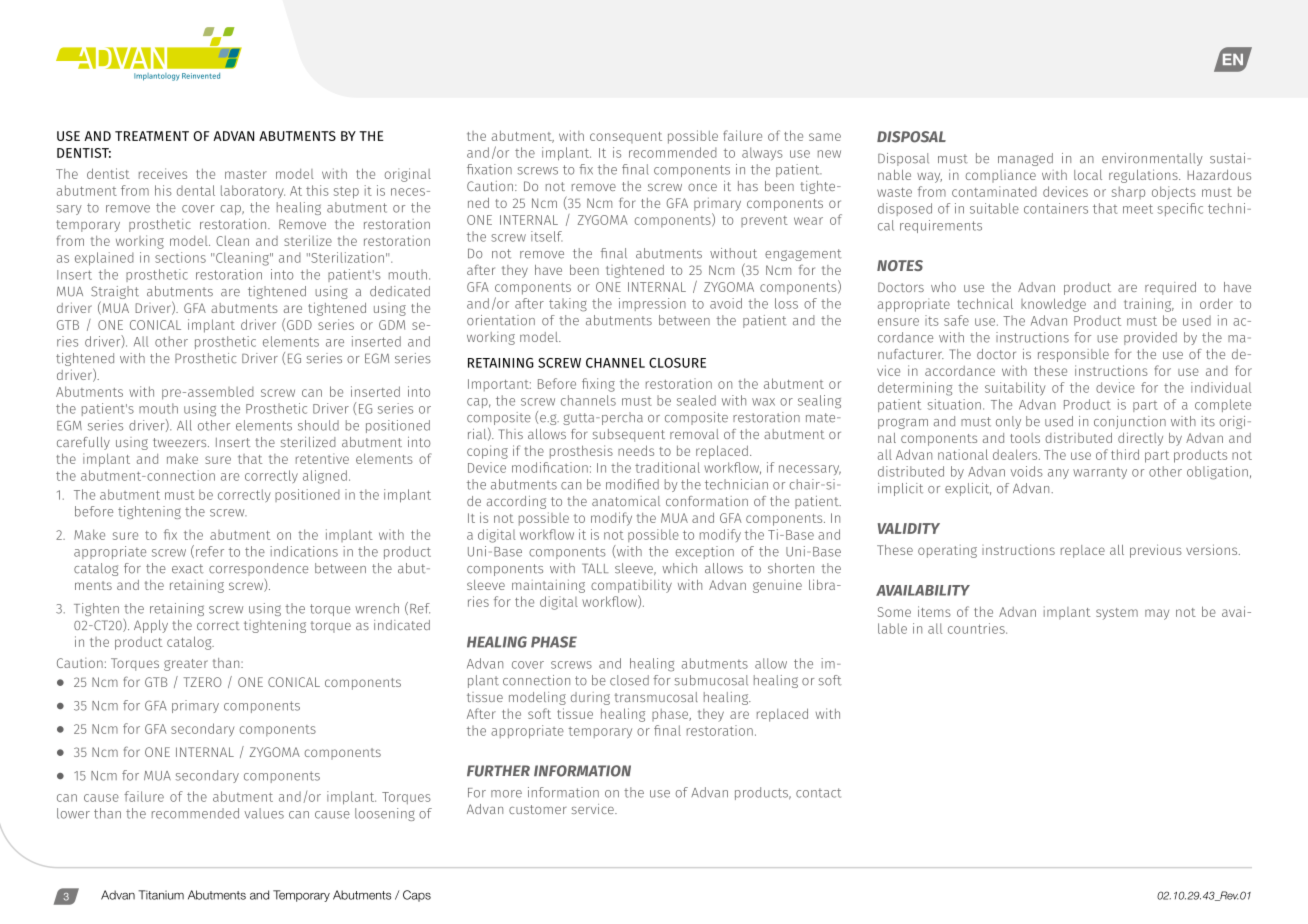 The height and width of the page is (924, 1308). I want to click on greater, so click(186, 665).
